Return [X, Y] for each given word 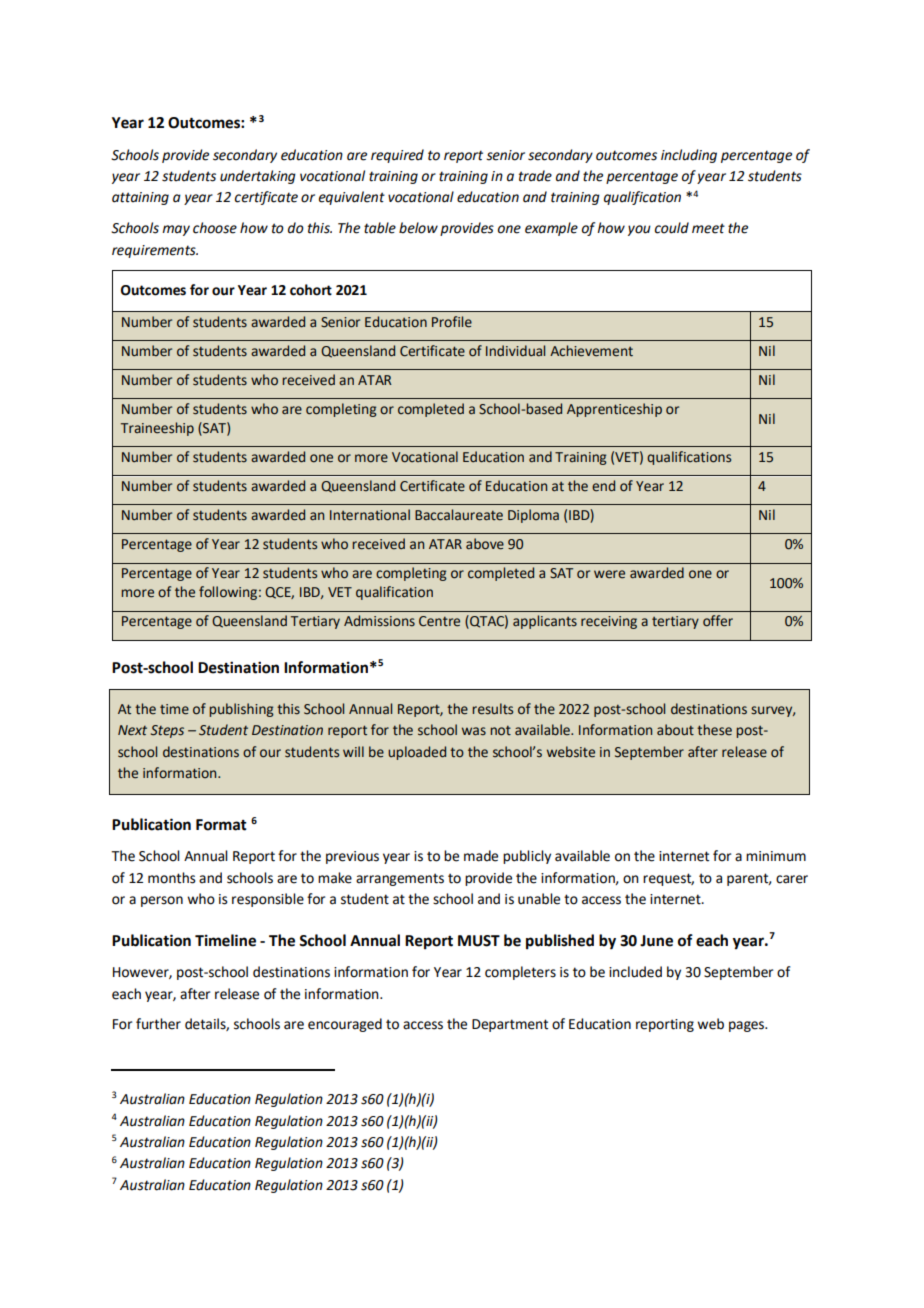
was [474, 731]
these [714, 730]
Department [510, 1025]
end [603, 486]
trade [535, 176]
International [370, 515]
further [158, 1024]
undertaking [258, 177]
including [689, 156]
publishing [241, 710]
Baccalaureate [459, 515]
